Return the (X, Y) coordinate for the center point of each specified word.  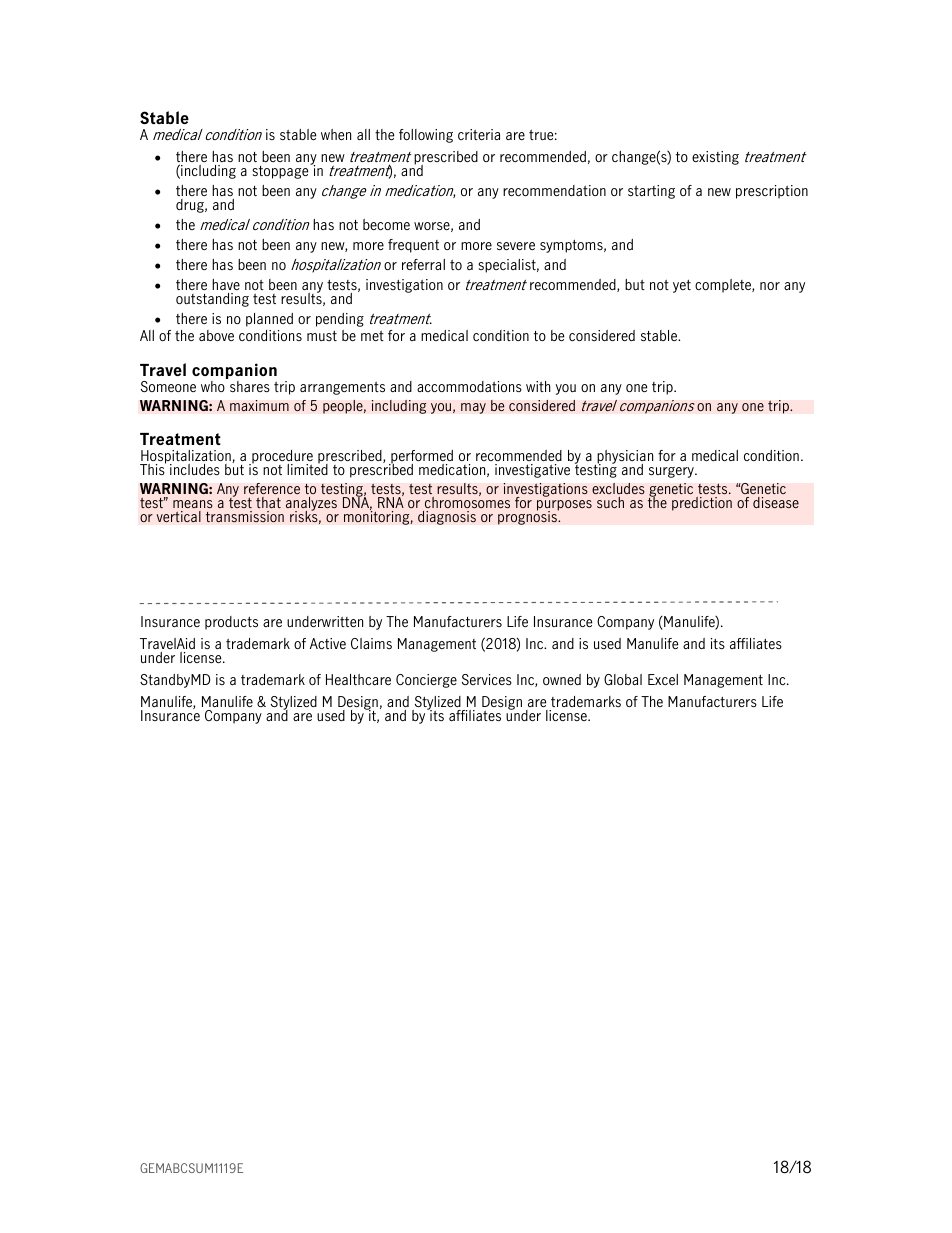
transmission (245, 517)
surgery (672, 472)
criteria (479, 134)
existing (715, 158)
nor (770, 286)
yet (682, 286)
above (216, 335)
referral (423, 264)
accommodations (469, 386)
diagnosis (447, 518)
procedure (281, 458)
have (226, 284)
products (231, 623)
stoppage (281, 171)
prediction (702, 504)
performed (421, 458)
